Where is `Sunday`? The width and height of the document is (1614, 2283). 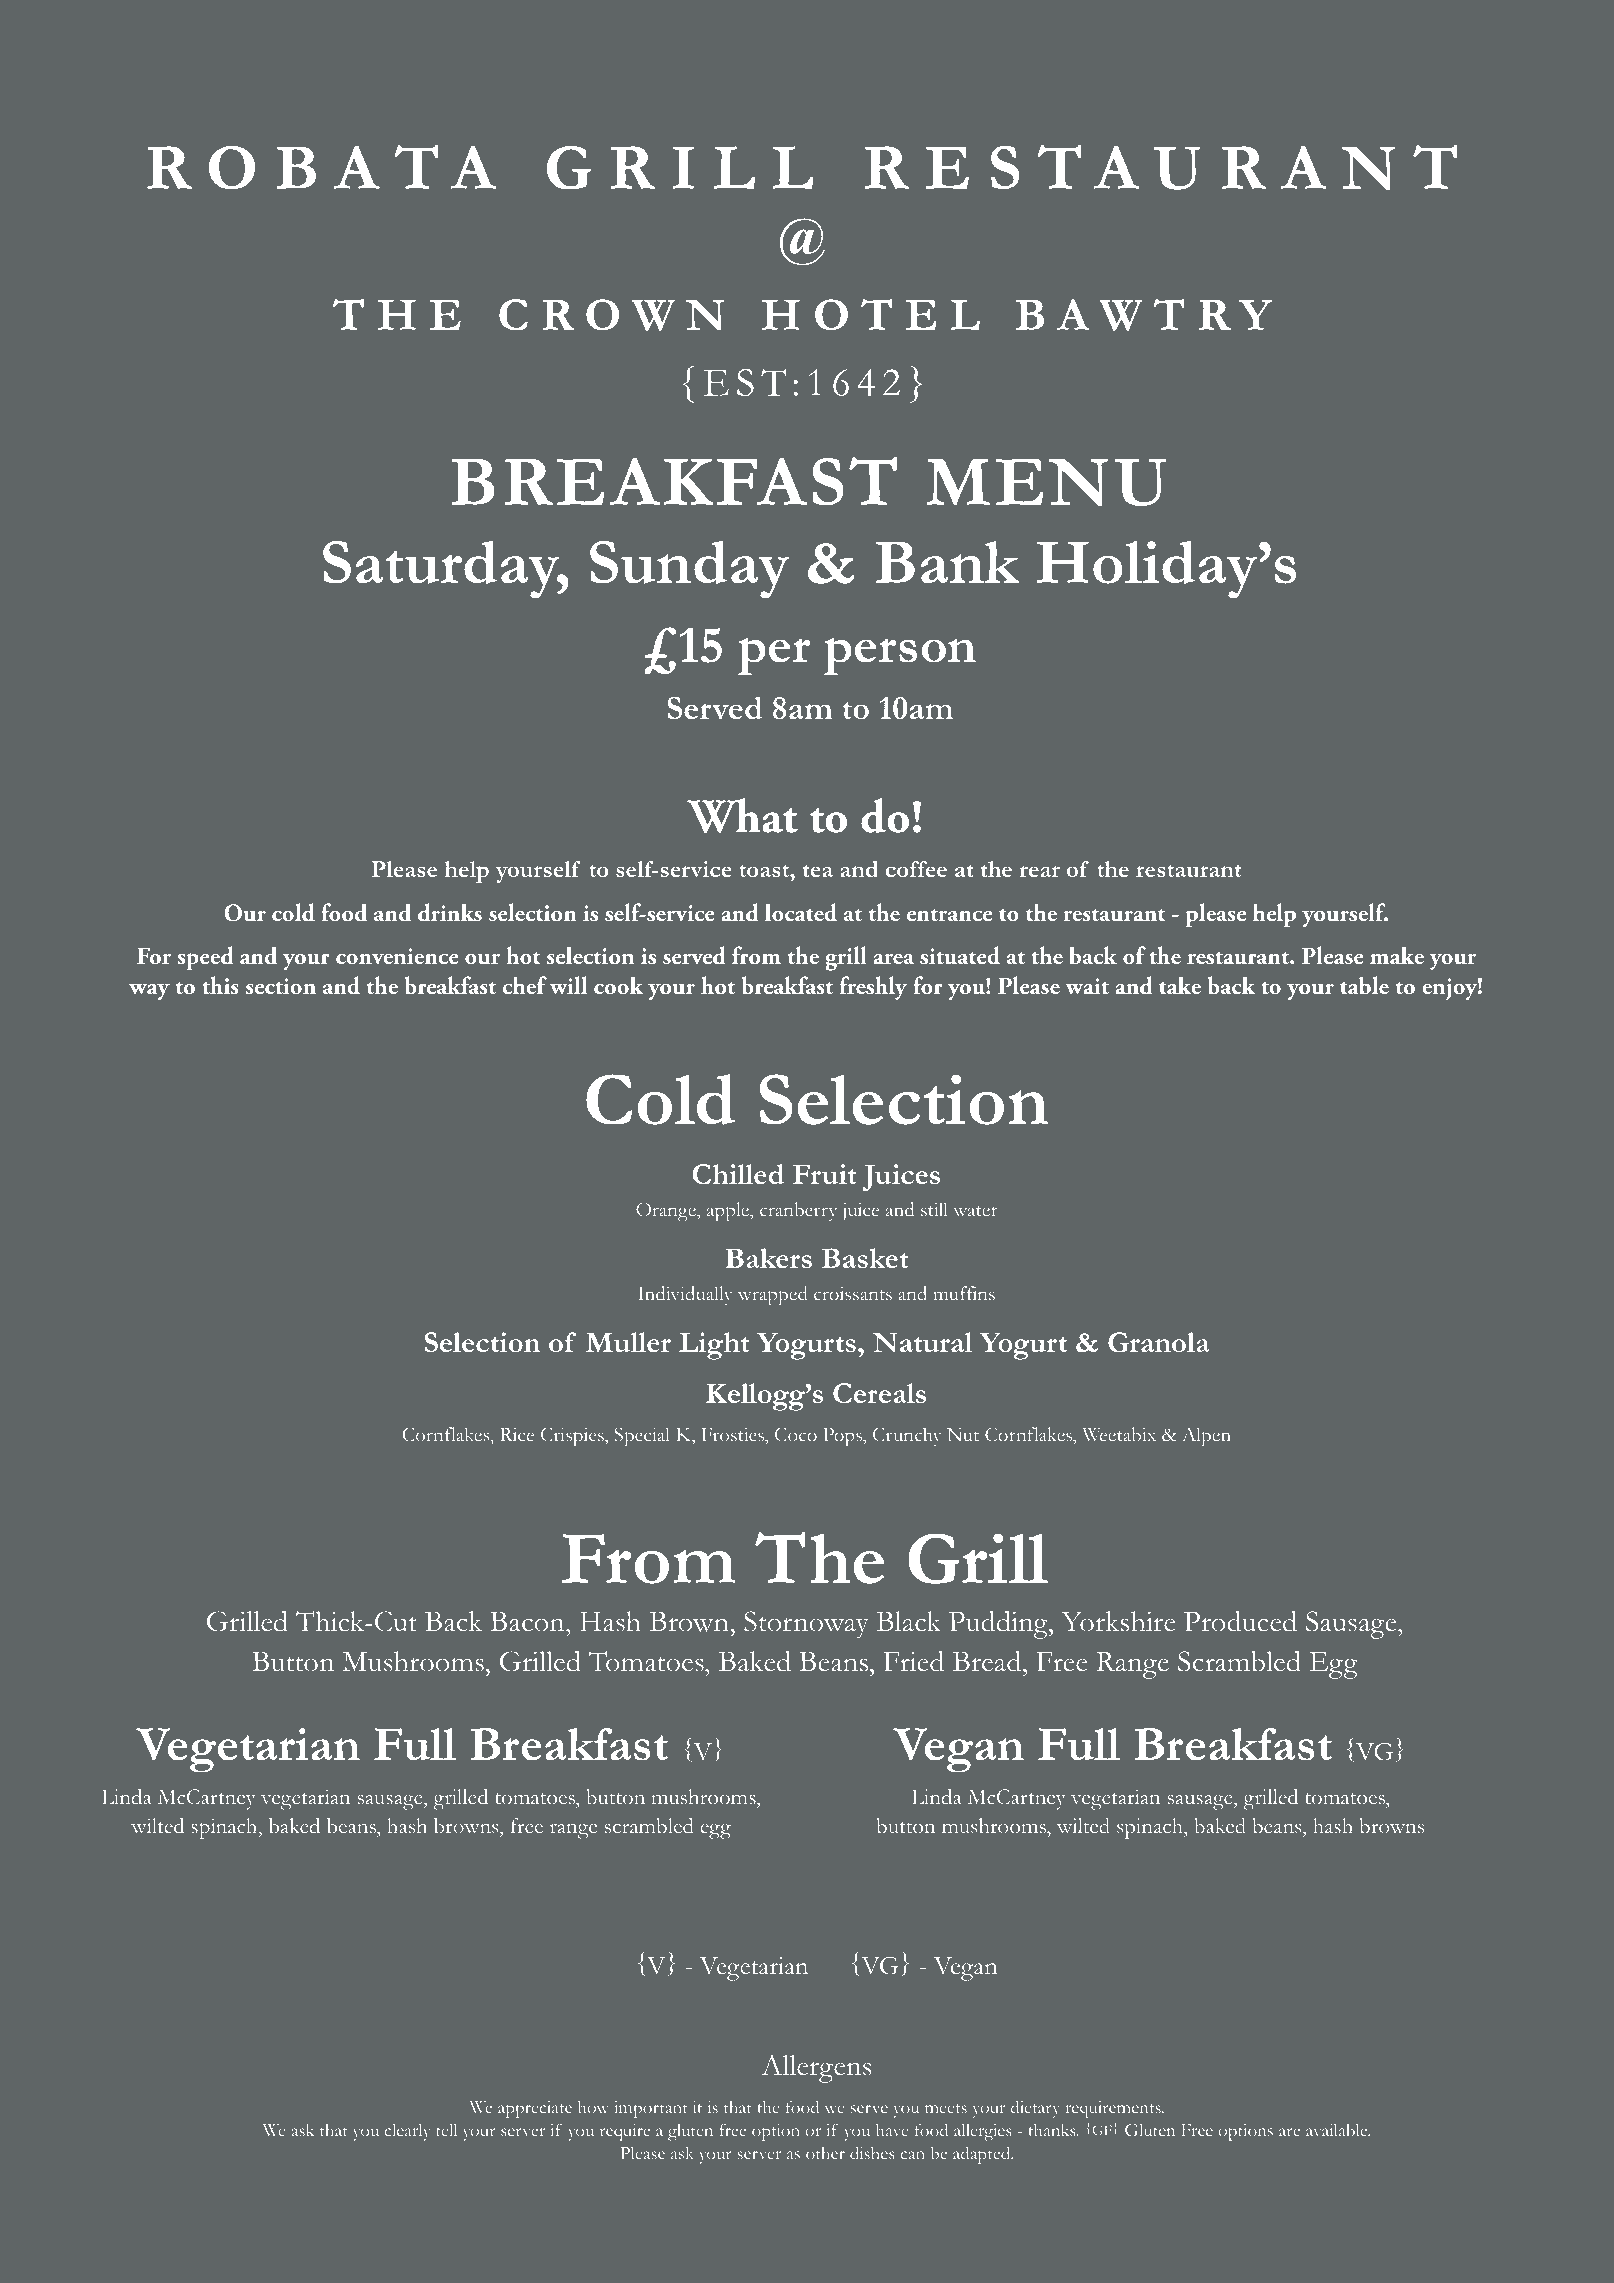 Sunday is located at coordinates (690, 570).
